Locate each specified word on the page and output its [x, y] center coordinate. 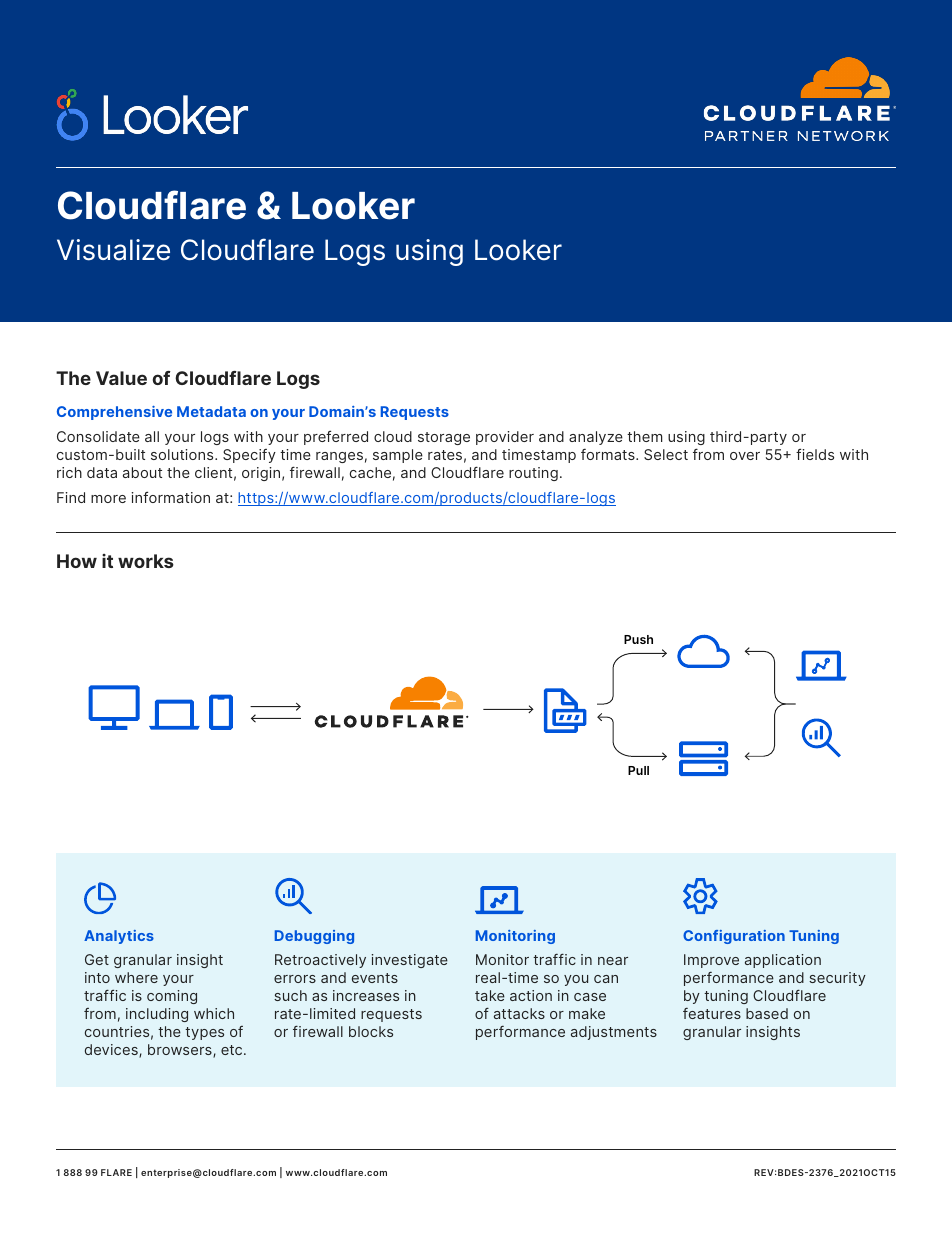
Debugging [314, 937]
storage [444, 438]
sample [398, 456]
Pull [638, 770]
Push [638, 639]
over [745, 456]
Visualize [113, 250]
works [146, 561]
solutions [183, 454]
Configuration [734, 937]
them [644, 436]
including [157, 1015]
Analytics [119, 937]
